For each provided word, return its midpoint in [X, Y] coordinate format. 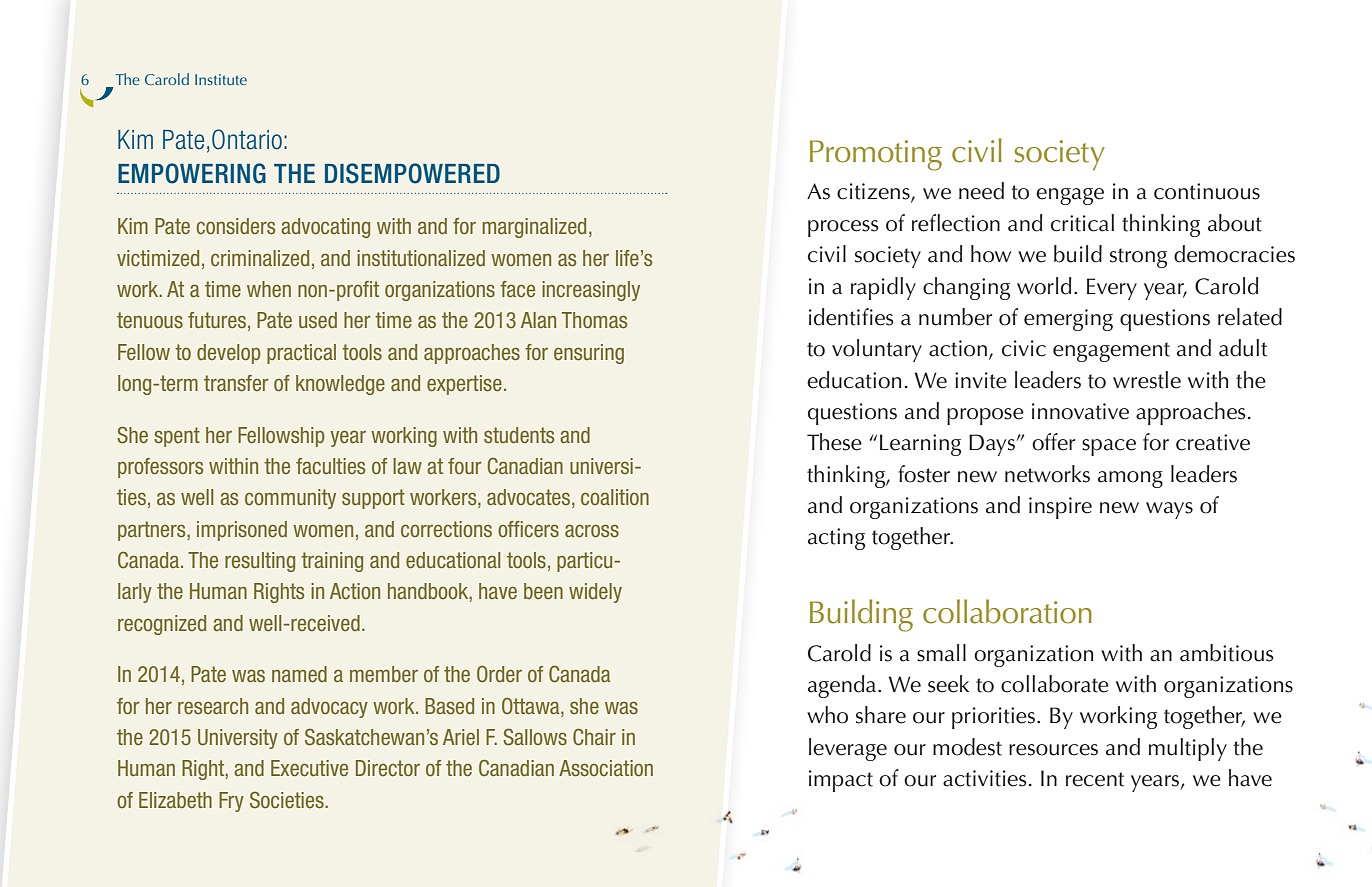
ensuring [589, 354]
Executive [309, 768]
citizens [874, 192]
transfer [236, 383]
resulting [260, 562]
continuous [1207, 191]
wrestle [1147, 380]
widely [595, 593]
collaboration [1007, 611]
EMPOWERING [192, 173]
